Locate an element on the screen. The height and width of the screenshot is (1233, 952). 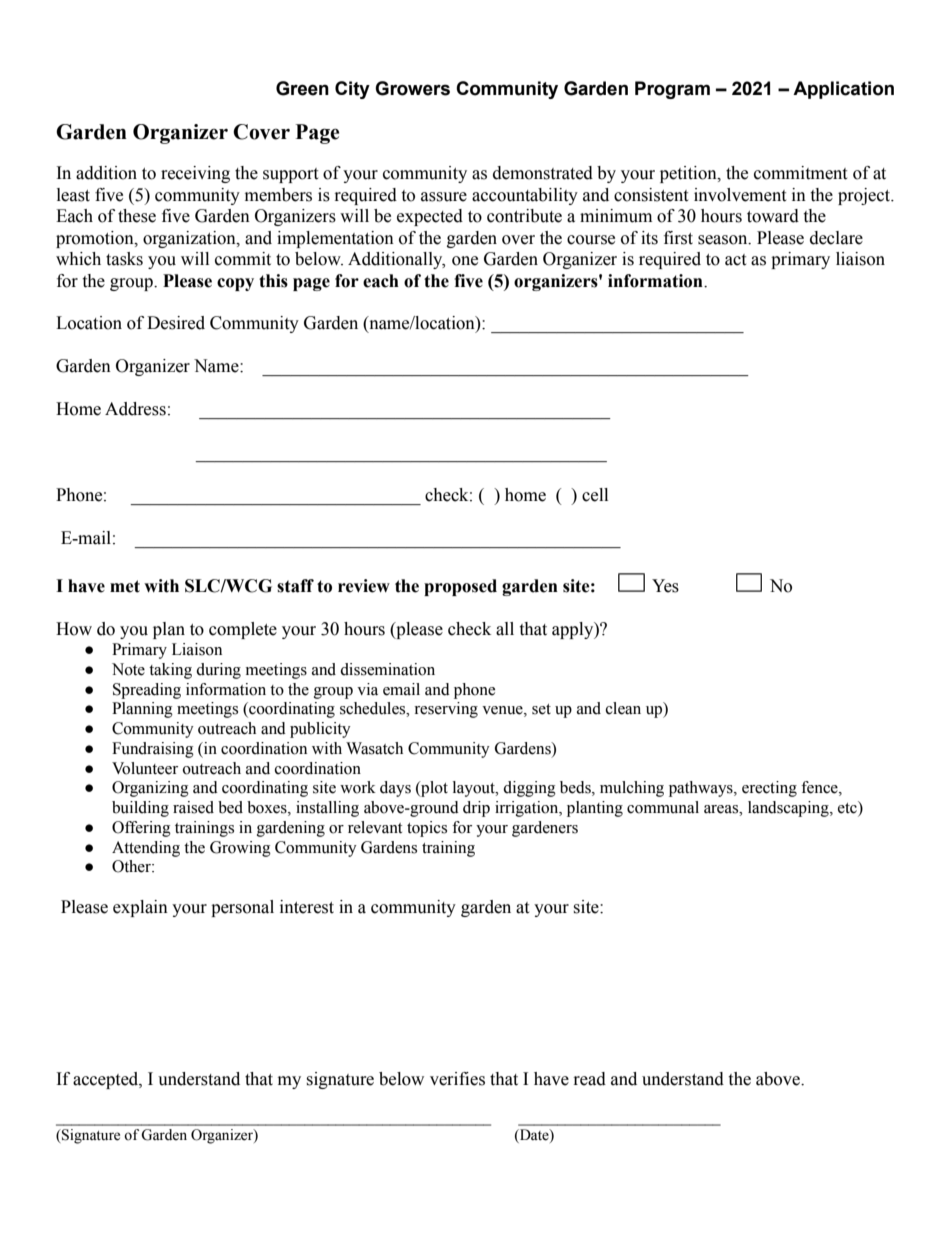
Growers is located at coordinates (412, 88).
